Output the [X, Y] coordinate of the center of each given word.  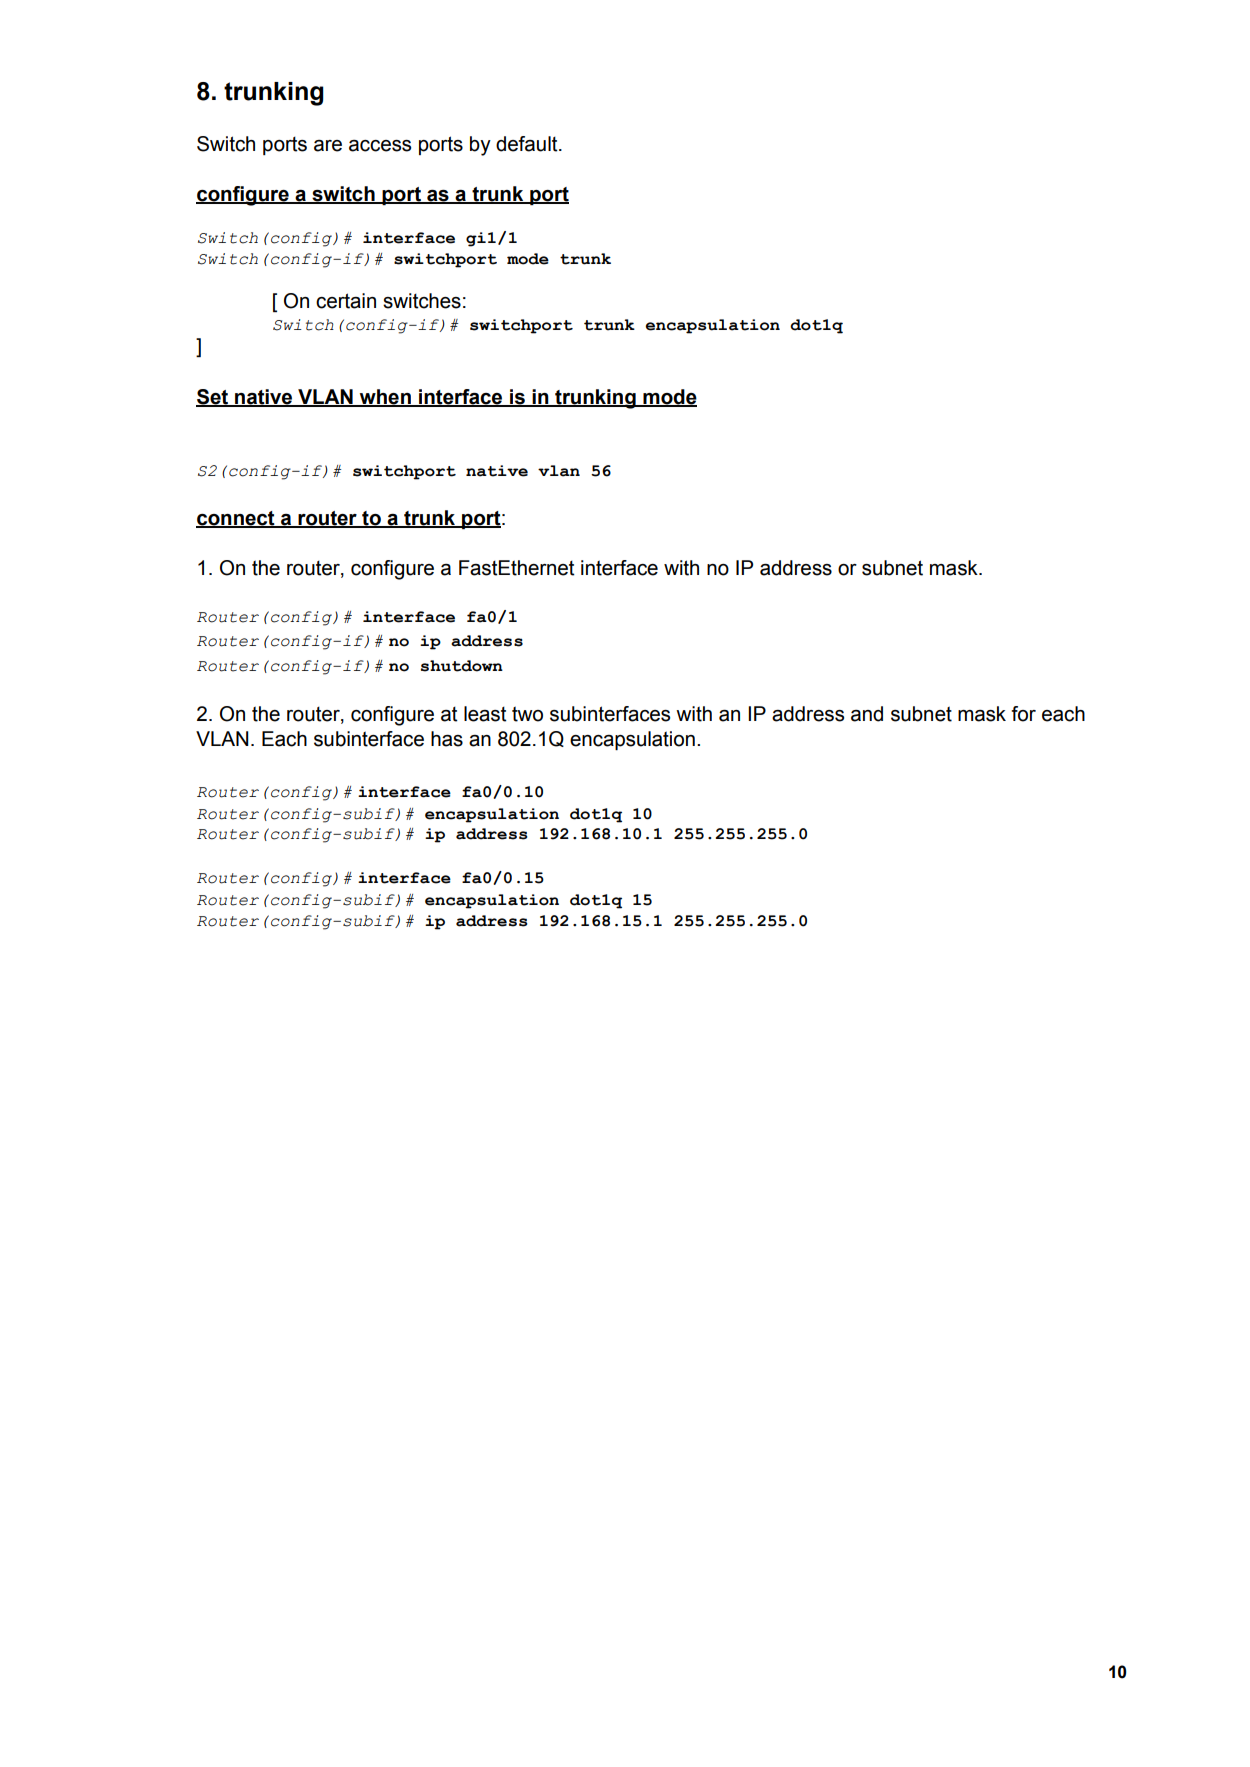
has [447, 739]
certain [346, 301]
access [380, 146]
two [527, 714]
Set [213, 397]
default [528, 144]
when [385, 397]
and [867, 714]
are [328, 146]
